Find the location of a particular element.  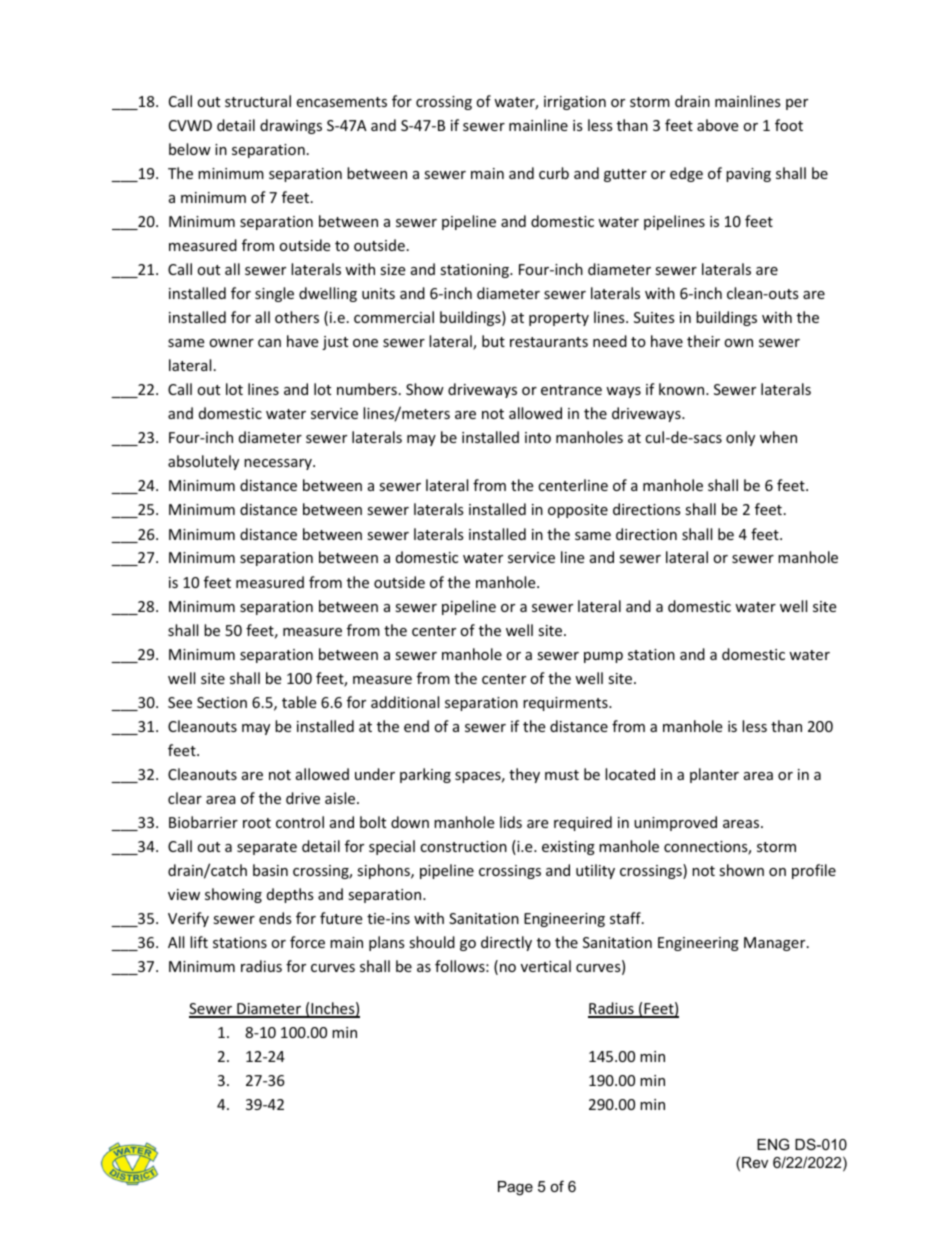

force is located at coordinates (307, 942).
